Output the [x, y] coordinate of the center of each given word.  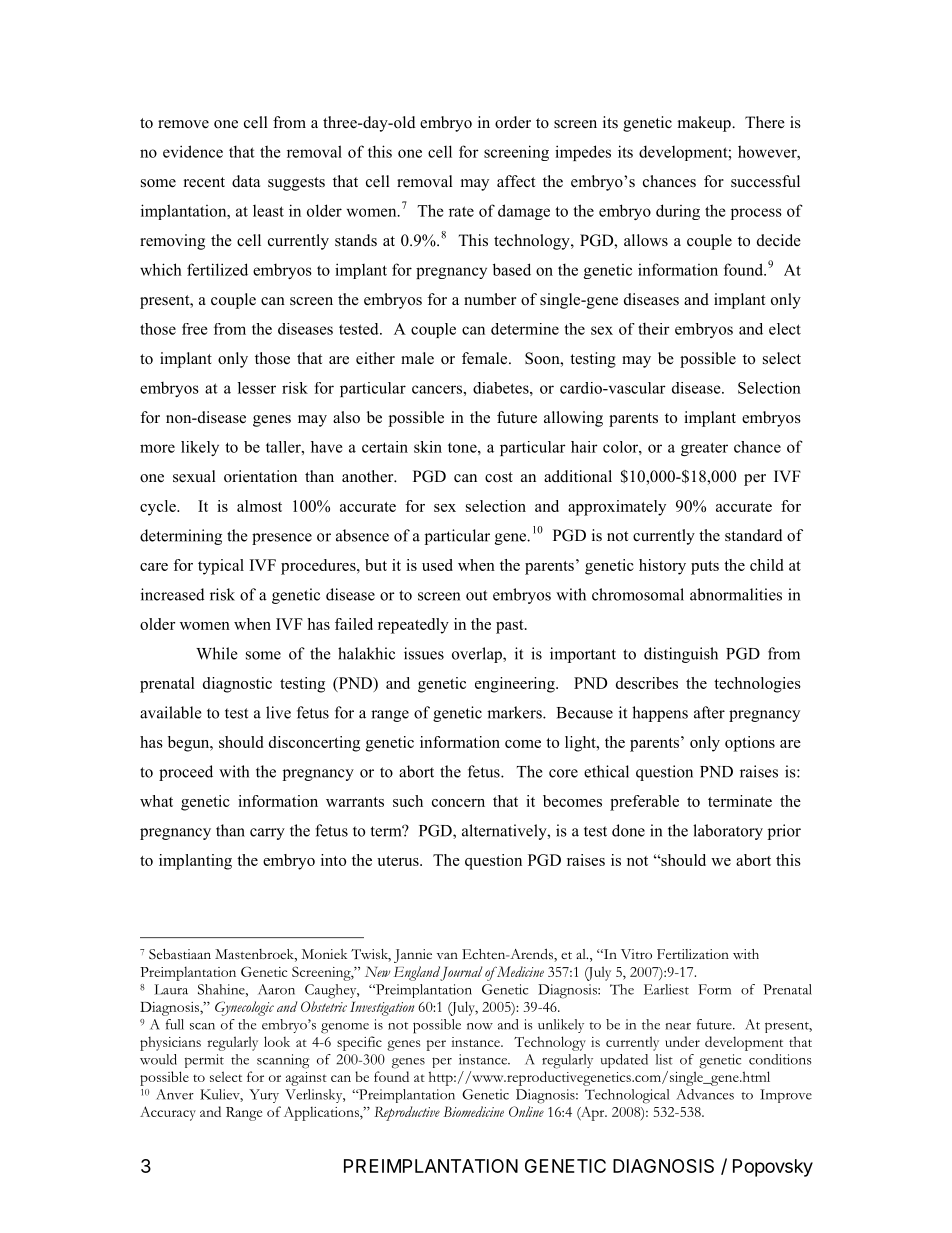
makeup [705, 124]
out [476, 595]
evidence [193, 151]
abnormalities [736, 594]
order [513, 122]
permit [204, 1061]
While [216, 653]
